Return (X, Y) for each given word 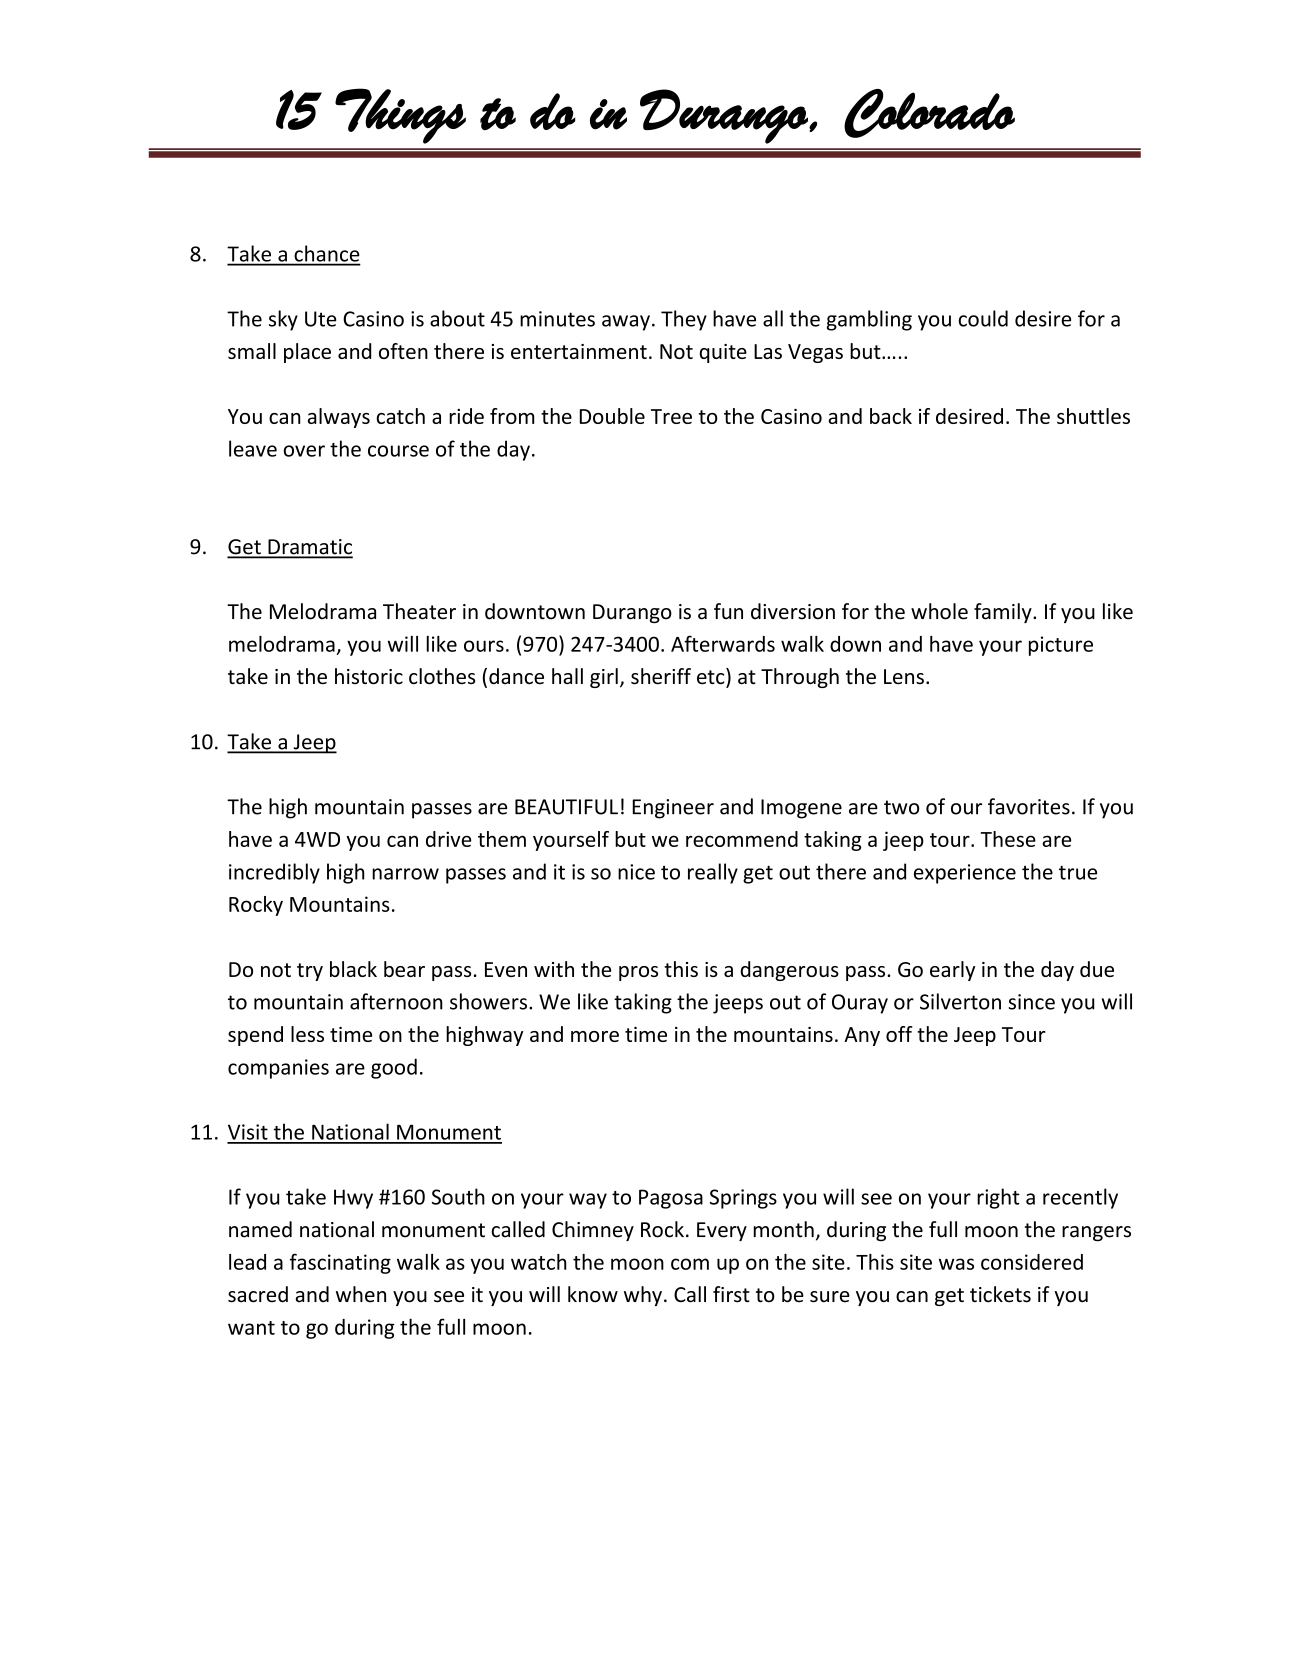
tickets (1000, 1294)
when (361, 1294)
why (643, 1296)
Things (400, 116)
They (684, 320)
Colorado (929, 113)
